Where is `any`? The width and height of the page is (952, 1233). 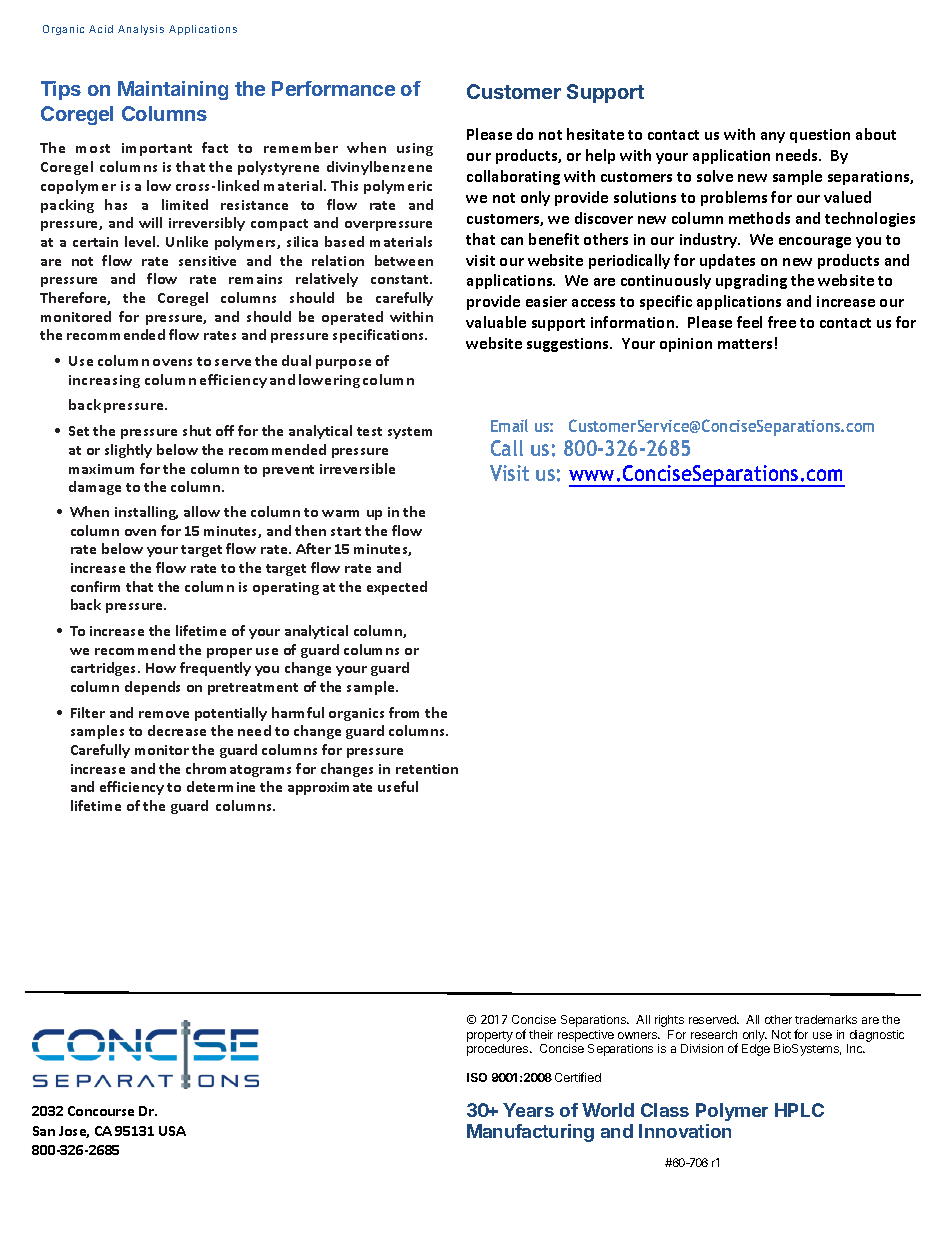 any is located at coordinates (773, 137).
